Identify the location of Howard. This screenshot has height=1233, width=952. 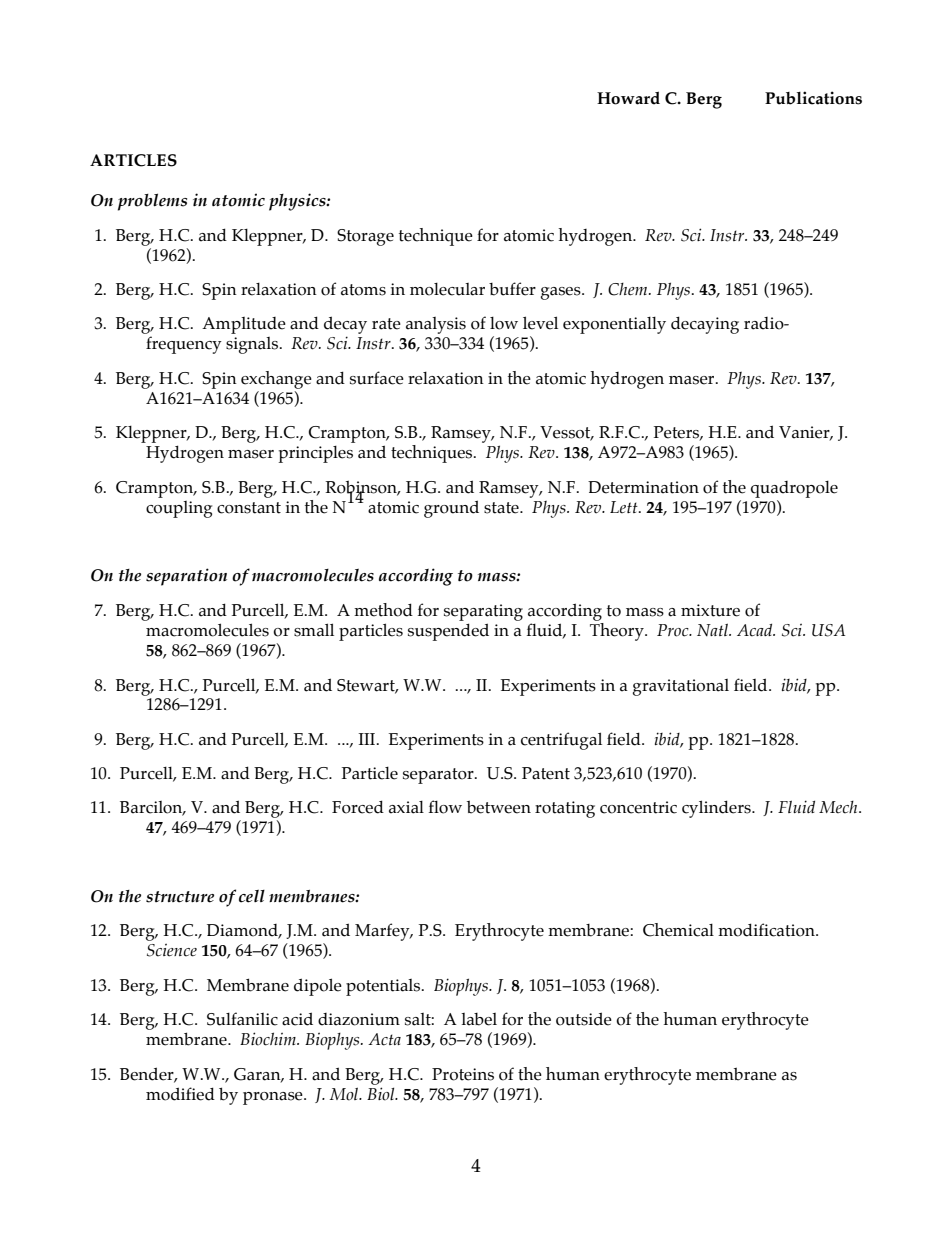
(628, 98).
